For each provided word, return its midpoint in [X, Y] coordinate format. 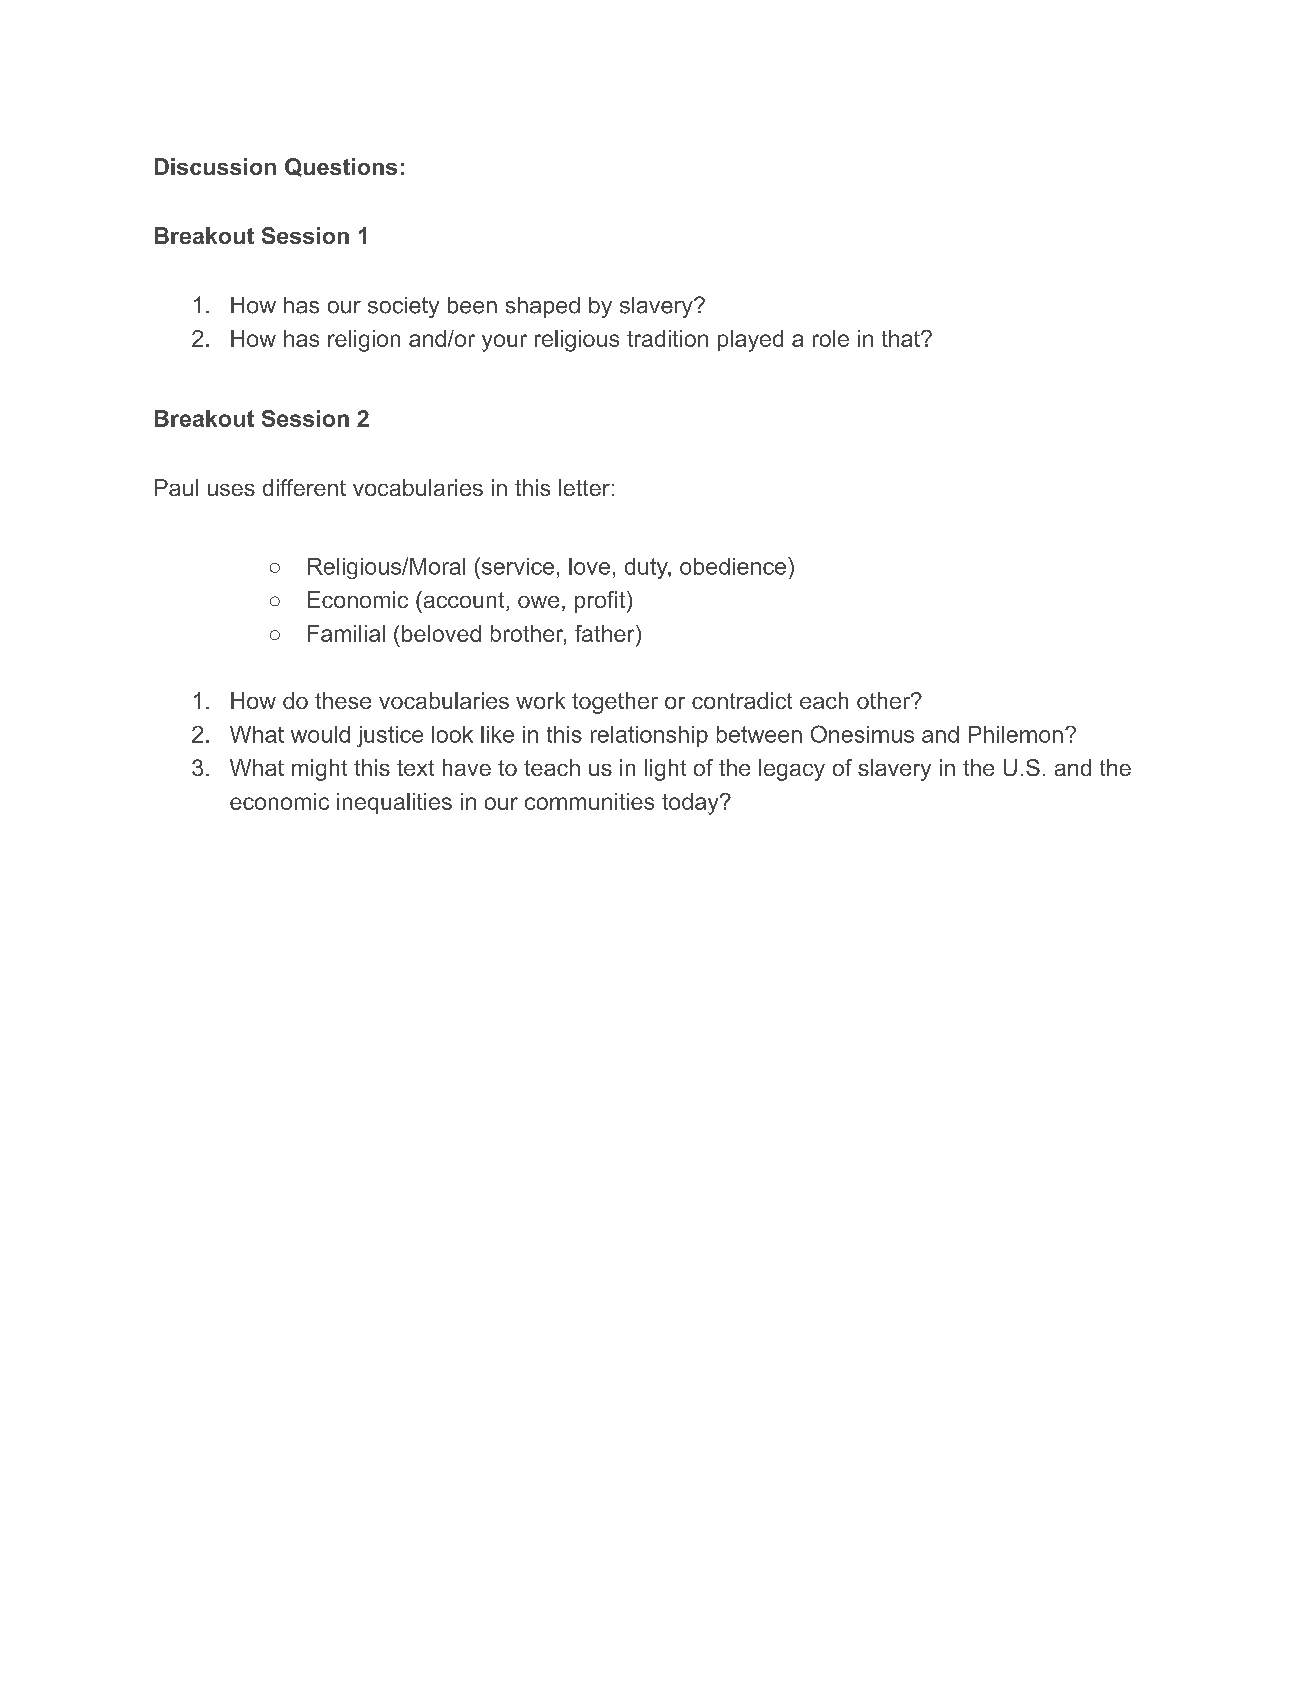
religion [364, 341]
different [304, 487]
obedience [734, 566]
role [831, 338]
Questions [341, 167]
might [319, 770]
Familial [346, 633]
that [902, 338]
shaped [543, 307]
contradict [742, 700]
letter [584, 487]
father [606, 633]
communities [589, 801]
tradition [667, 338]
